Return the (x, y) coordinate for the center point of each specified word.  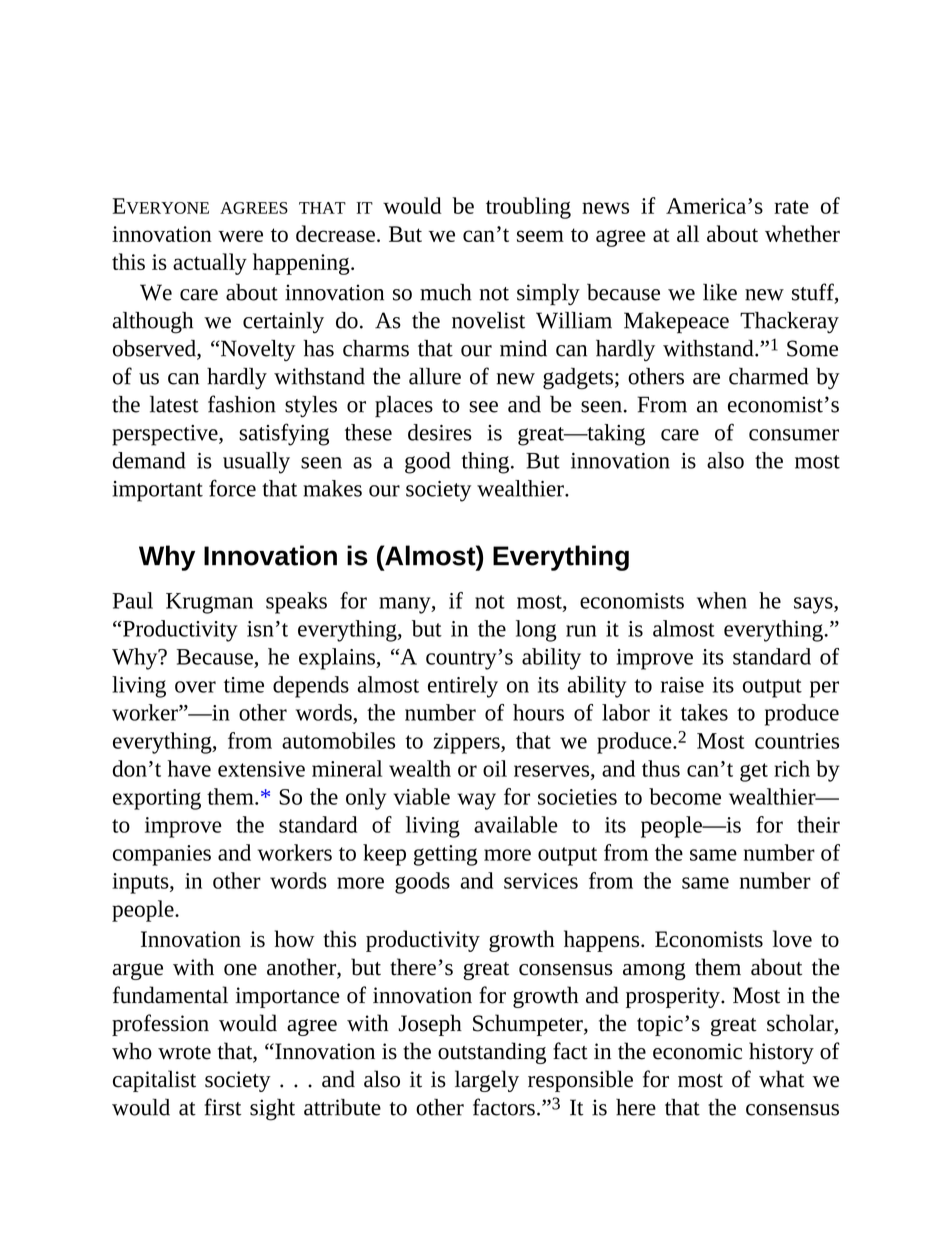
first (222, 1107)
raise (682, 685)
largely (487, 1081)
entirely (463, 687)
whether (802, 233)
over (195, 687)
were (240, 236)
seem (540, 236)
